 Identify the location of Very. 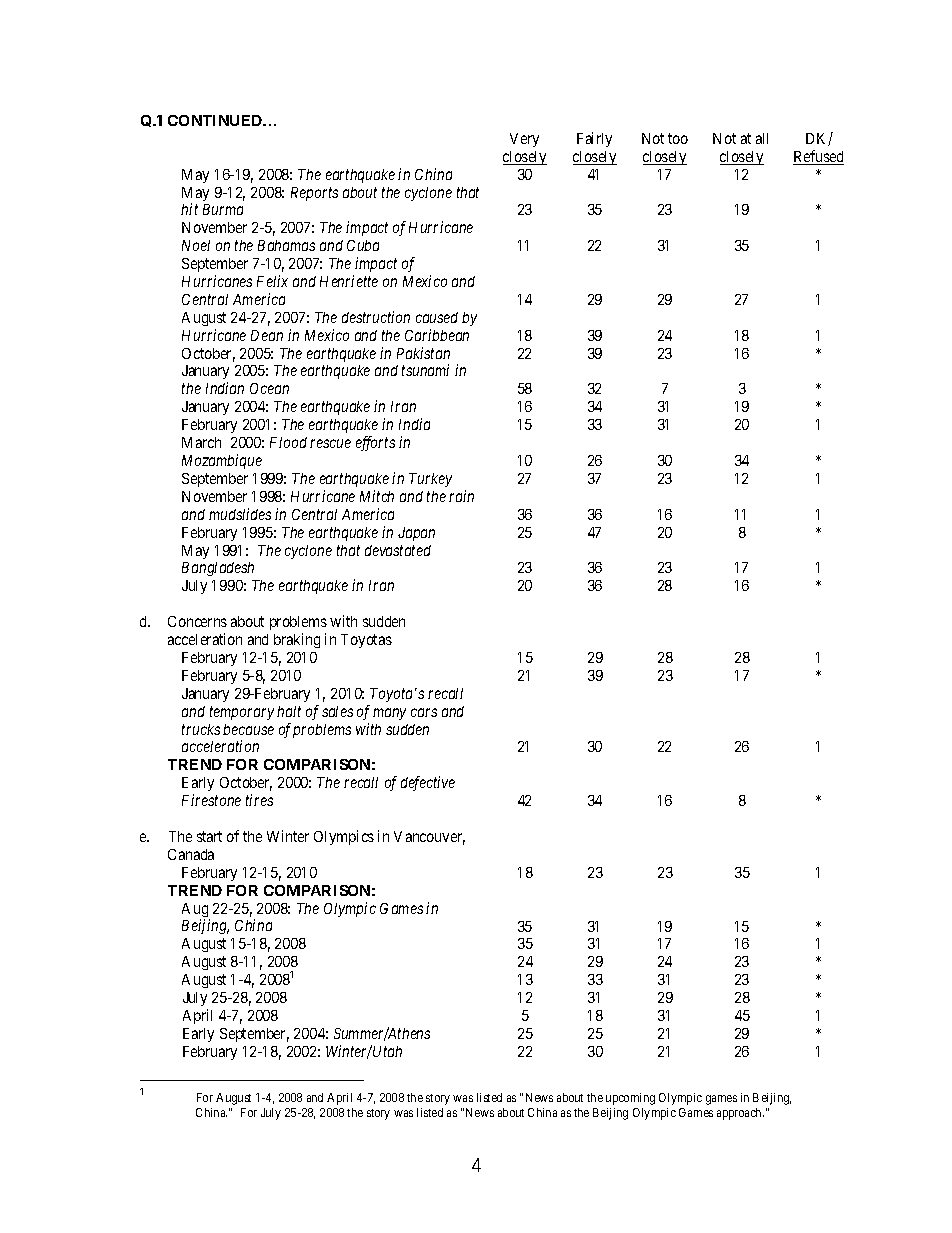
(524, 140).
